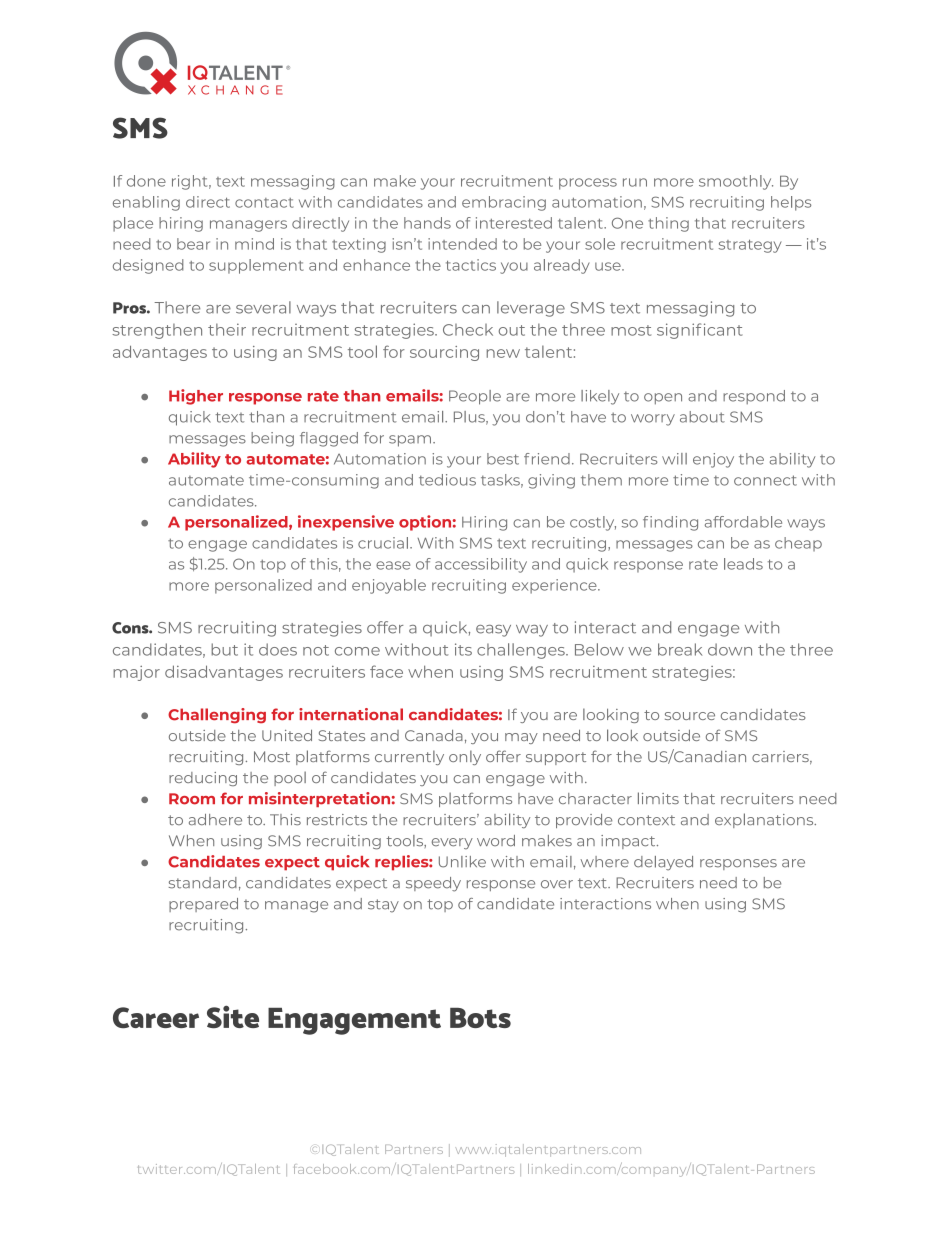 The image size is (952, 1233). I want to click on delayed, so click(663, 863).
